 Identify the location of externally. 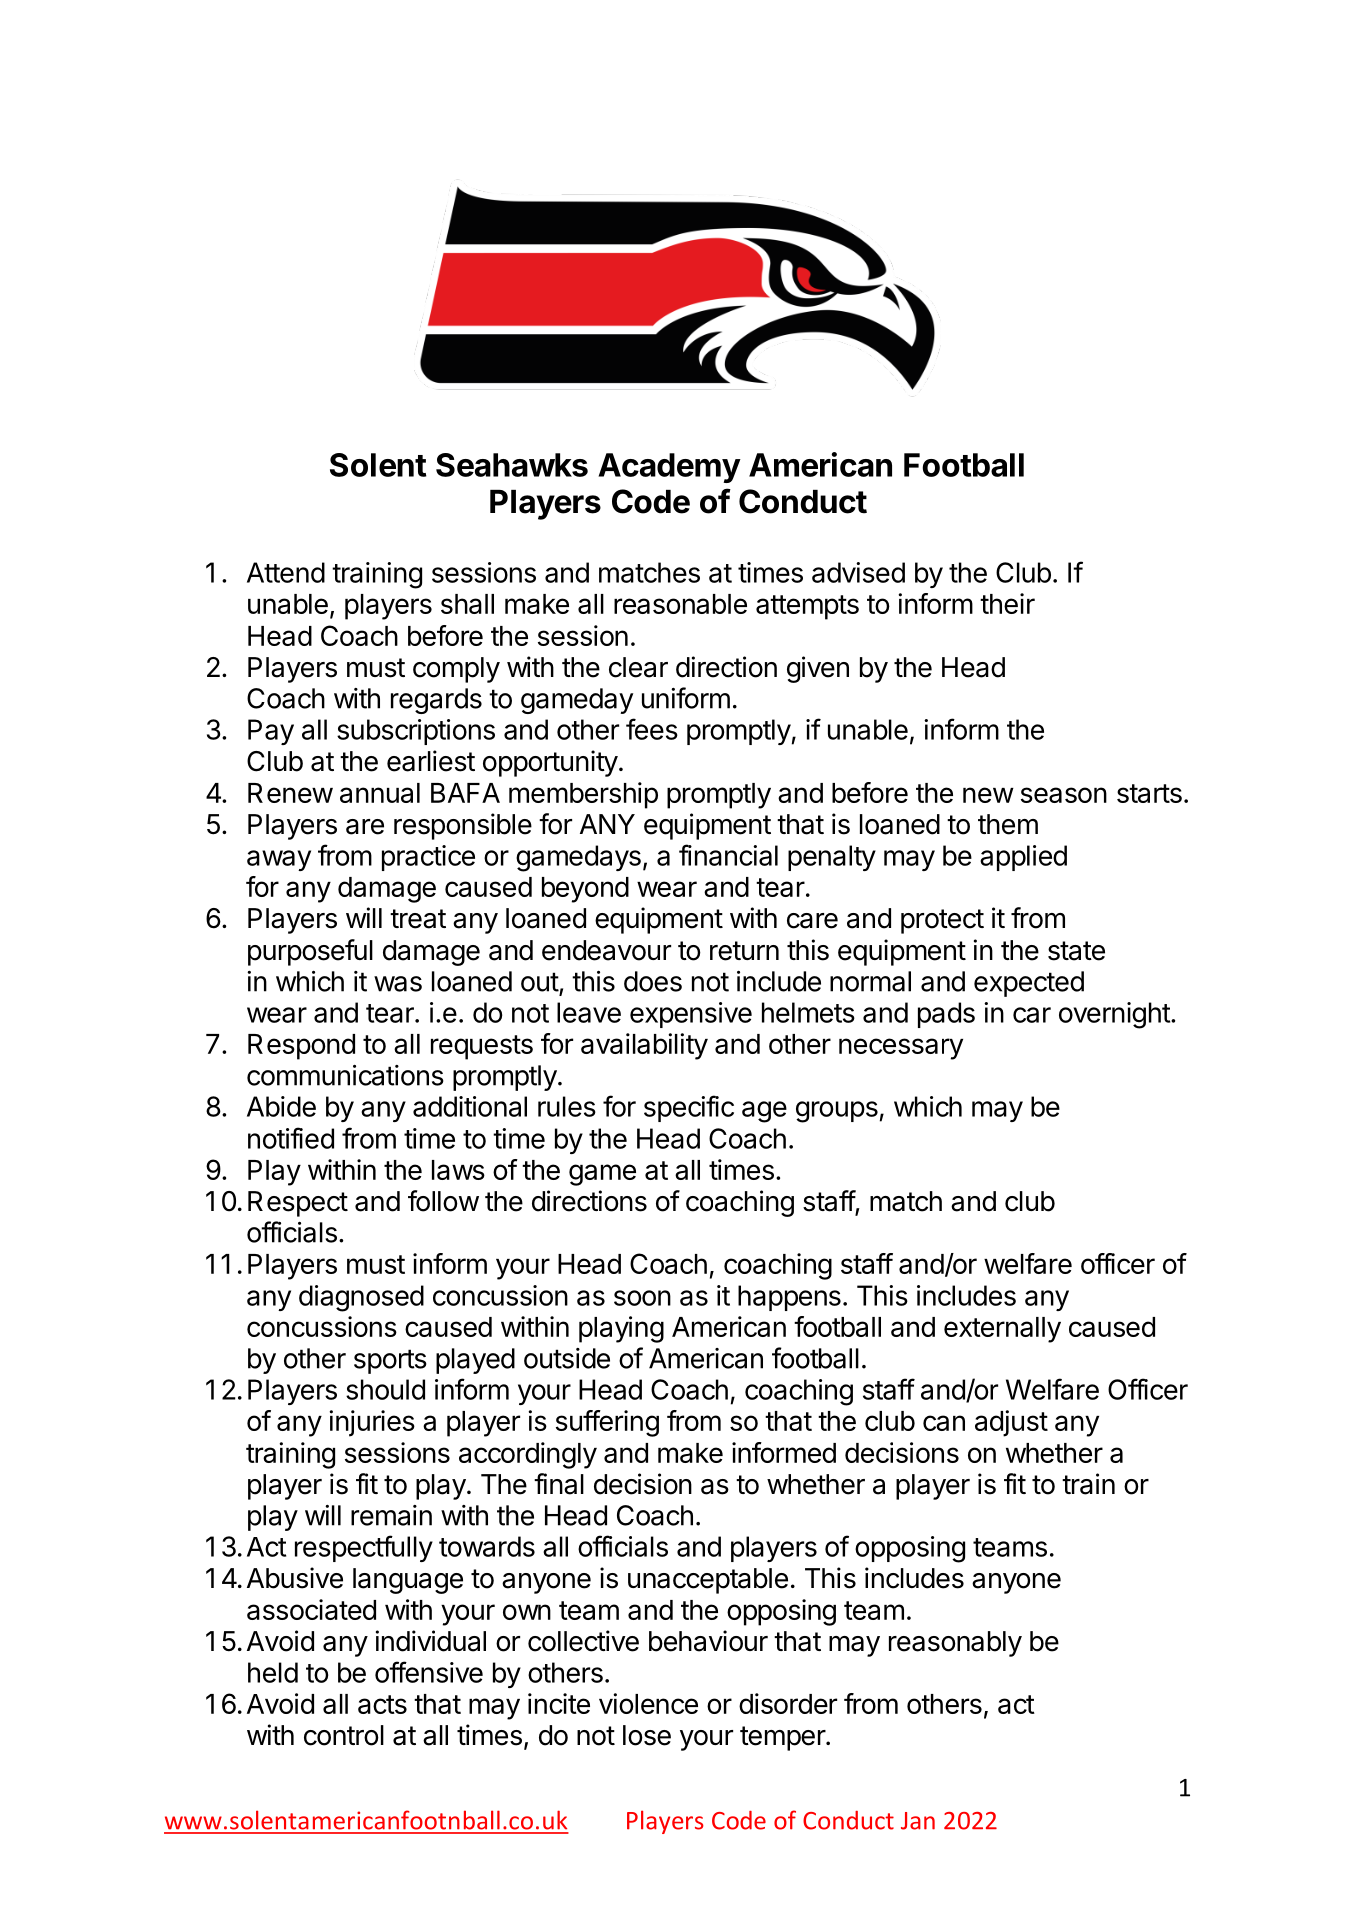
(1002, 1330).
